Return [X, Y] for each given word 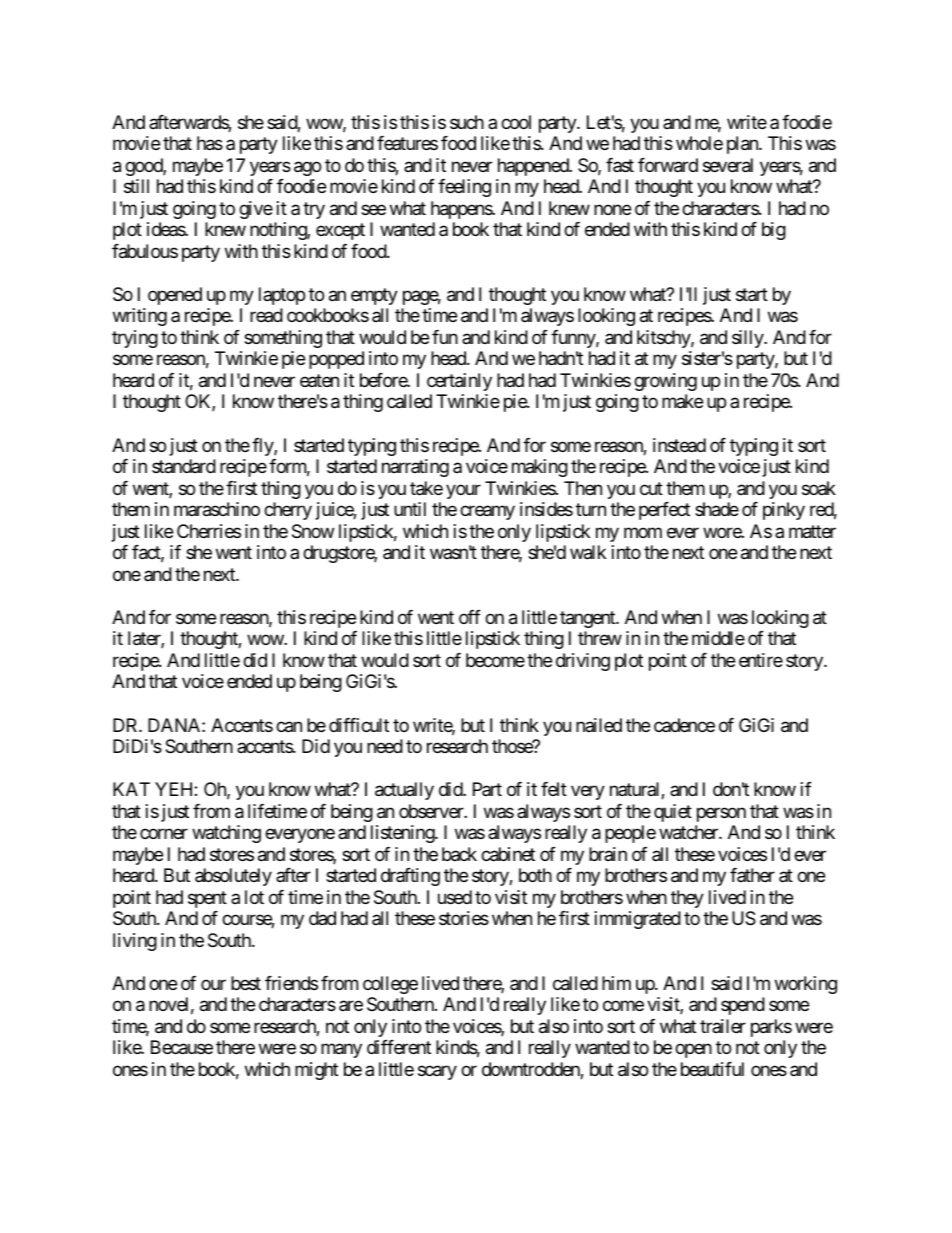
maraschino [217, 509]
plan [743, 145]
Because [182, 1047]
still [136, 186]
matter [812, 532]
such [467, 122]
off [470, 617]
